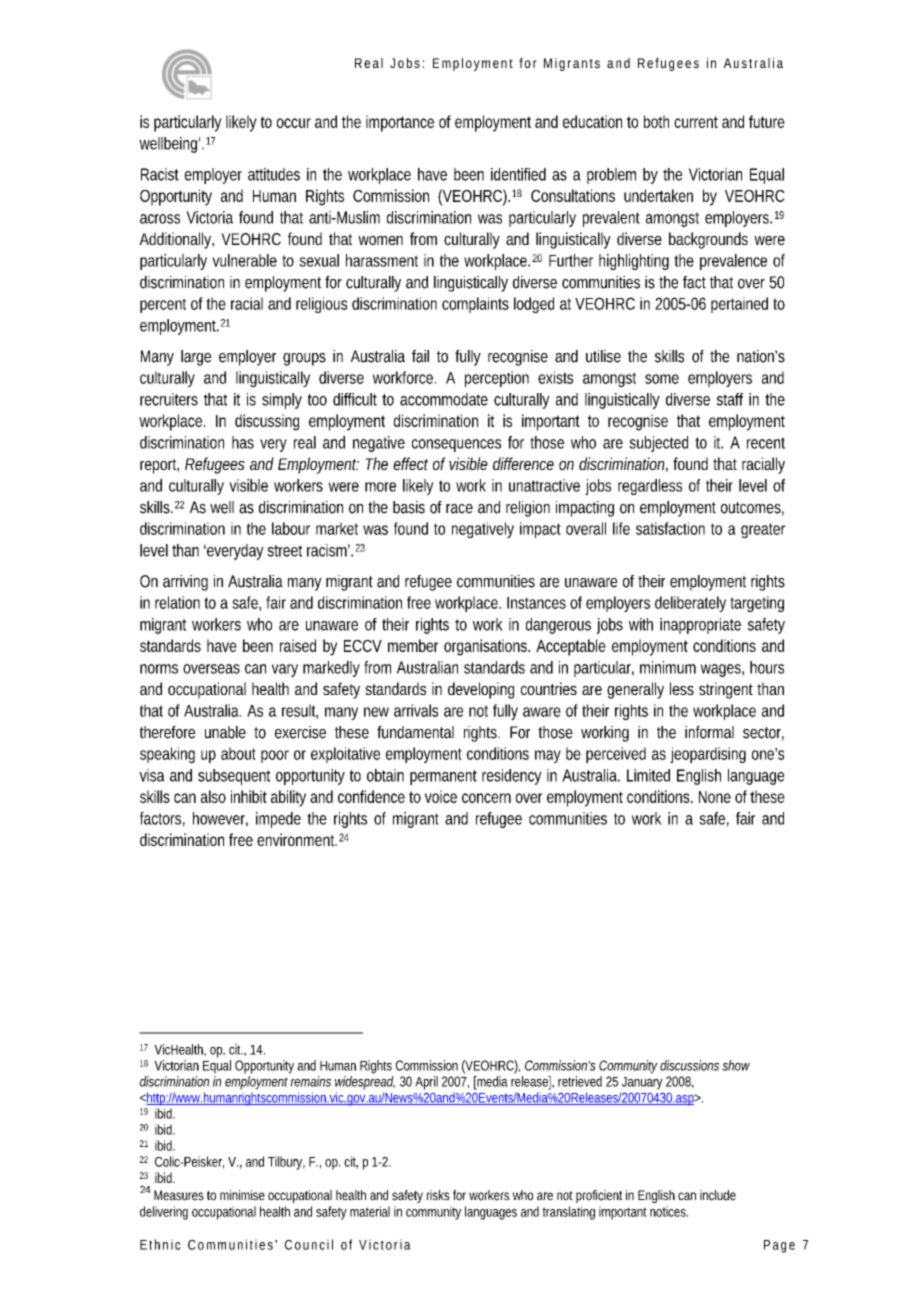 The width and height of the screenshot is (924, 1308). What do you see at coordinates (730, 399) in the screenshot?
I see `staff` at bounding box center [730, 399].
